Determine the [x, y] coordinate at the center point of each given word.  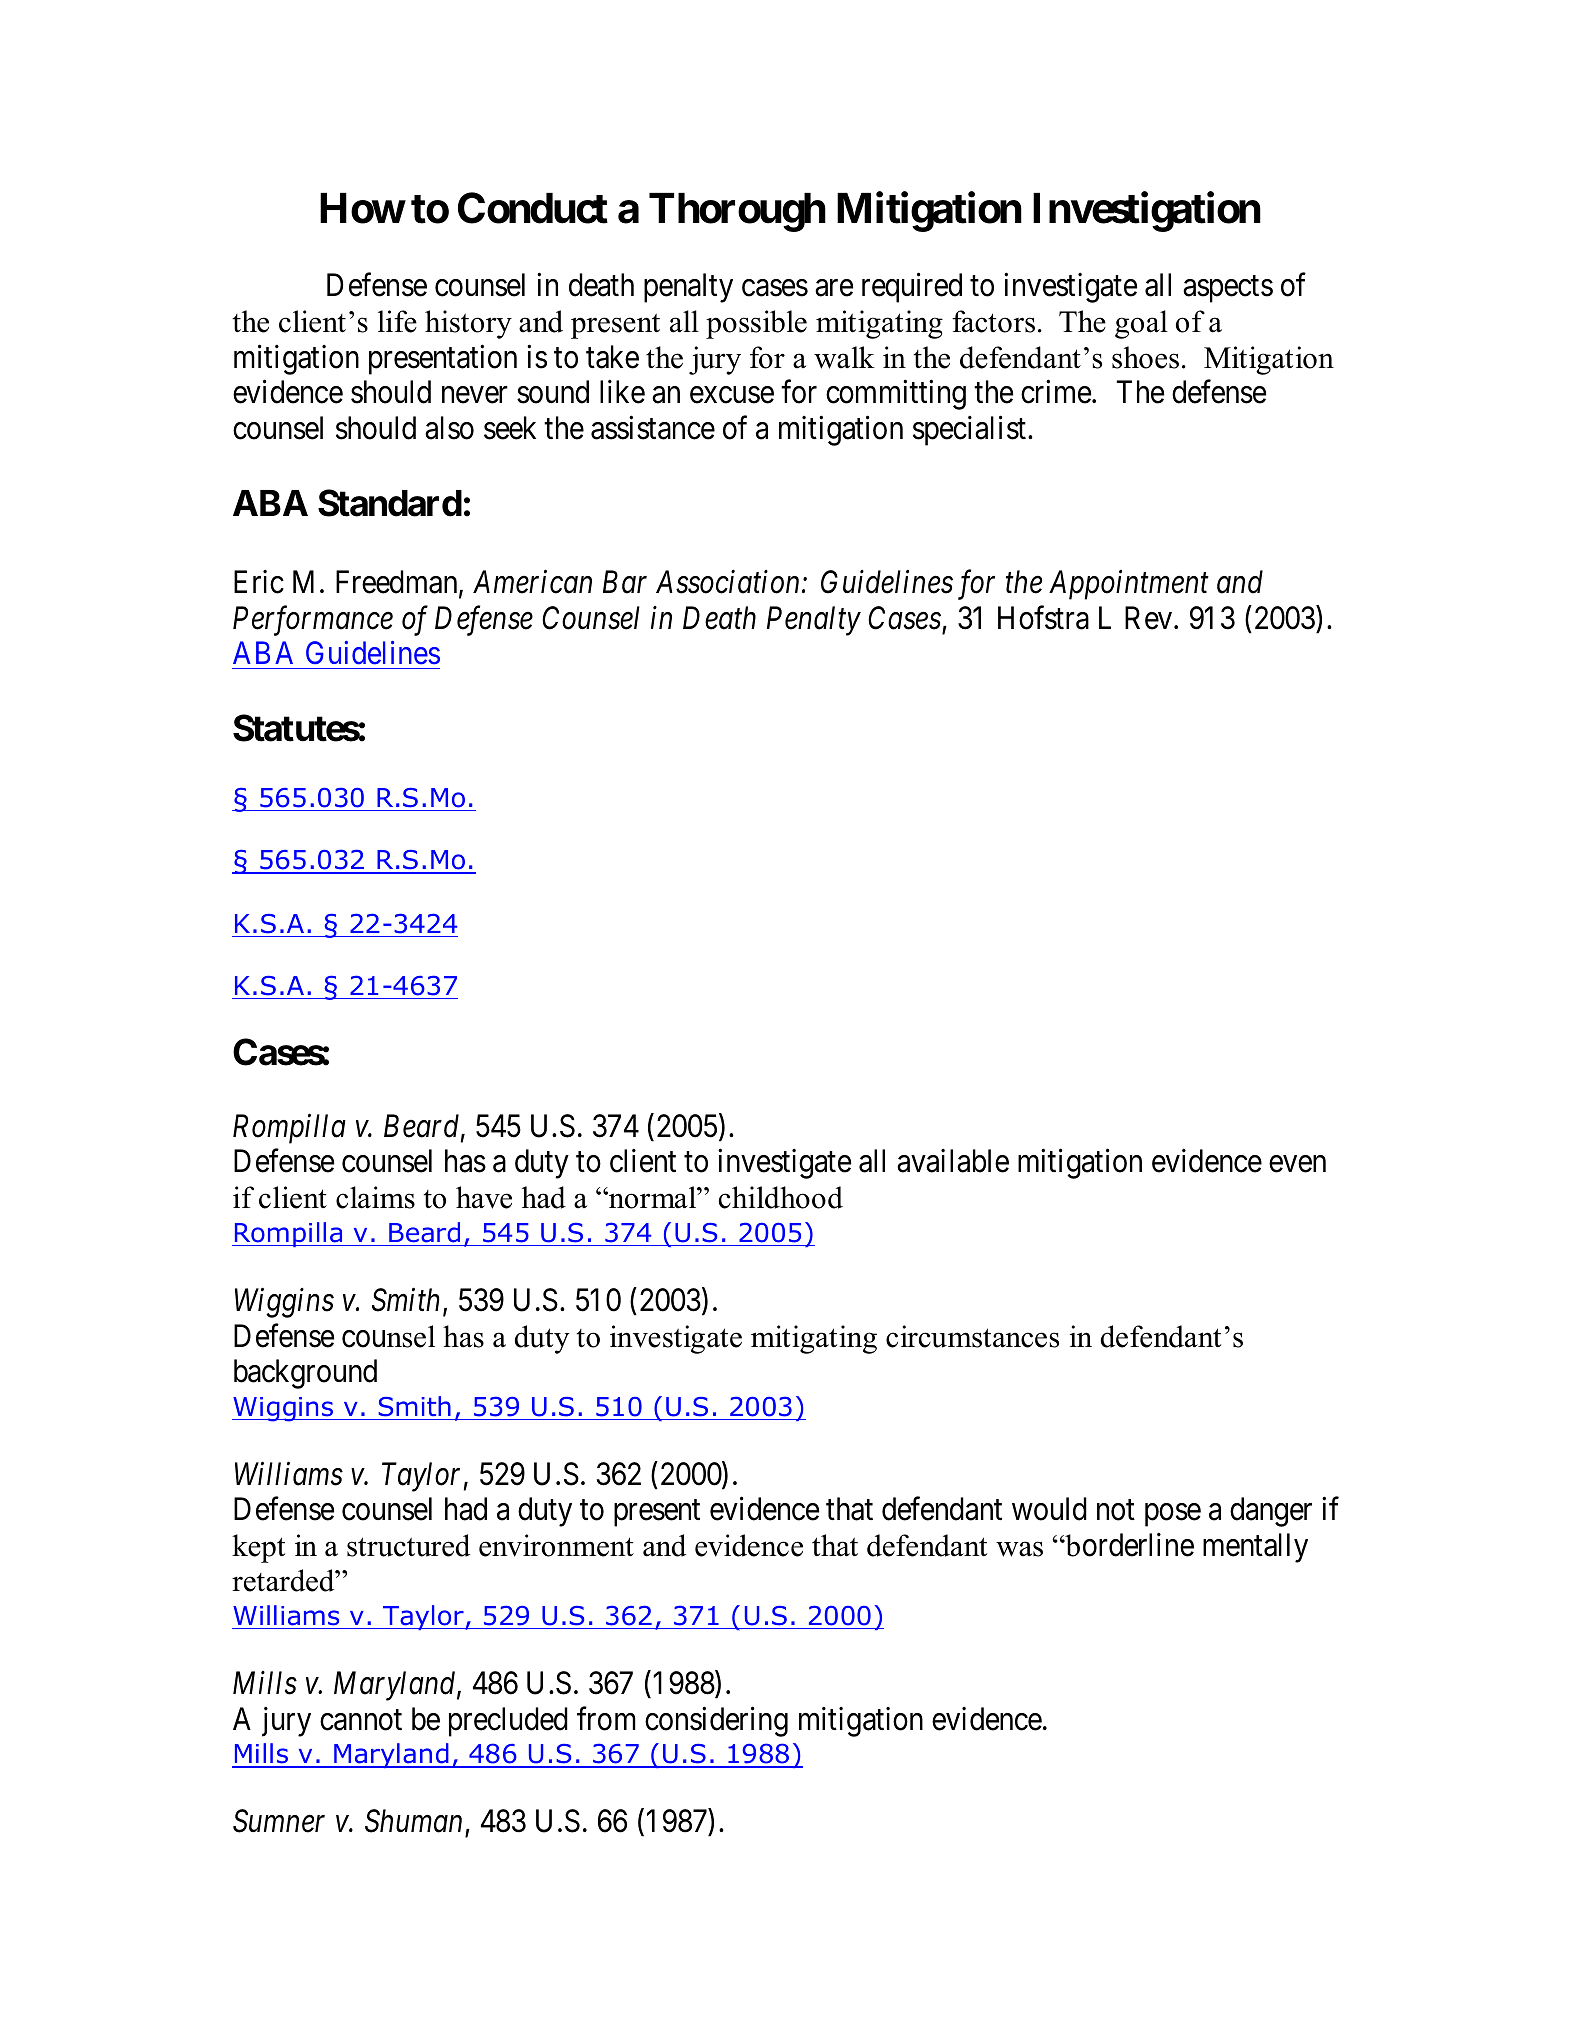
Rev [1150, 618]
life [397, 321]
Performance [313, 621]
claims [375, 1197]
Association [727, 582]
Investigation [1147, 212]
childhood [781, 1197]
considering [716, 1722]
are [834, 288]
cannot [361, 1720]
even [1297, 1164]
